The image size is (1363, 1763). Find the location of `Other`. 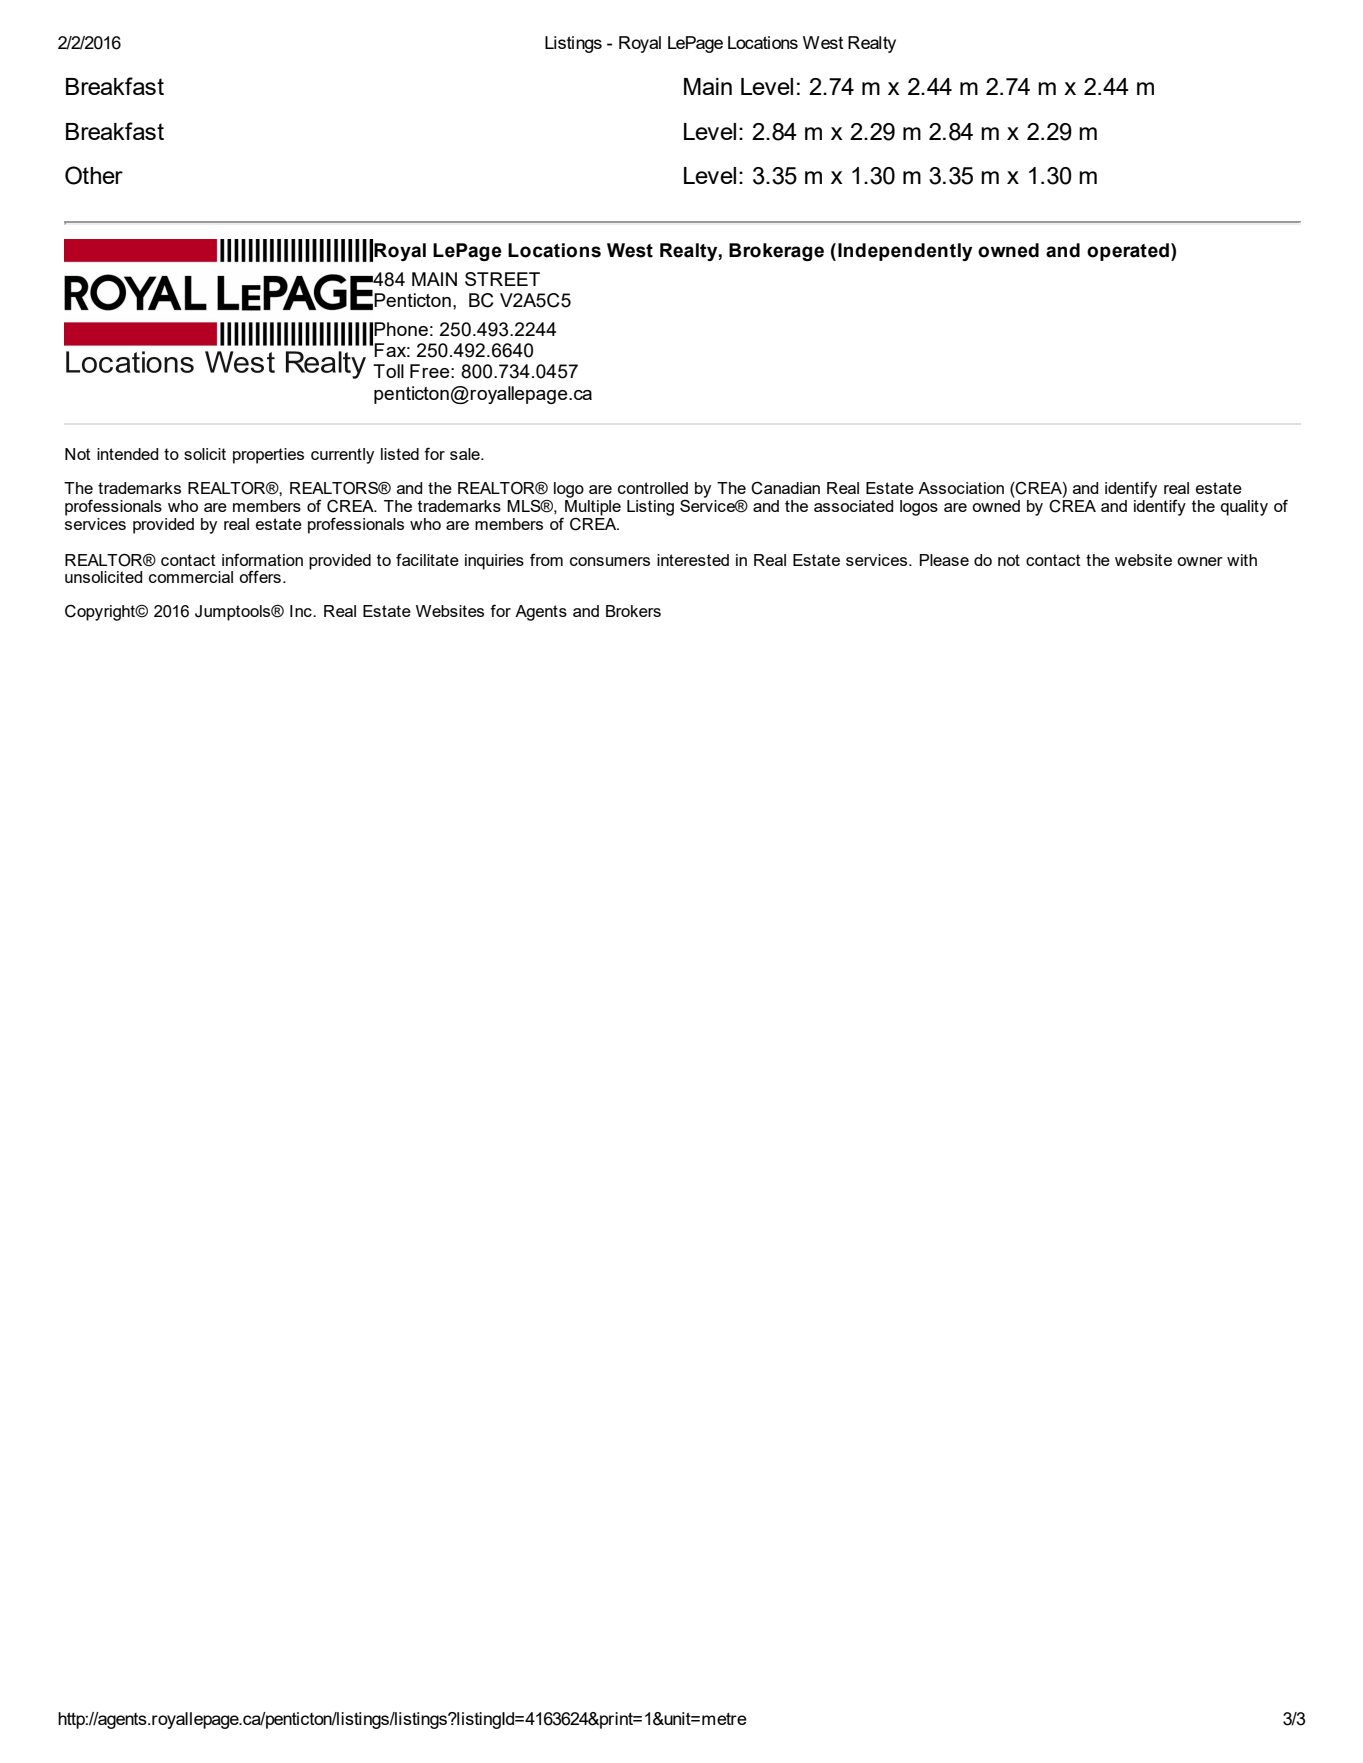

Other is located at coordinates (94, 175).
